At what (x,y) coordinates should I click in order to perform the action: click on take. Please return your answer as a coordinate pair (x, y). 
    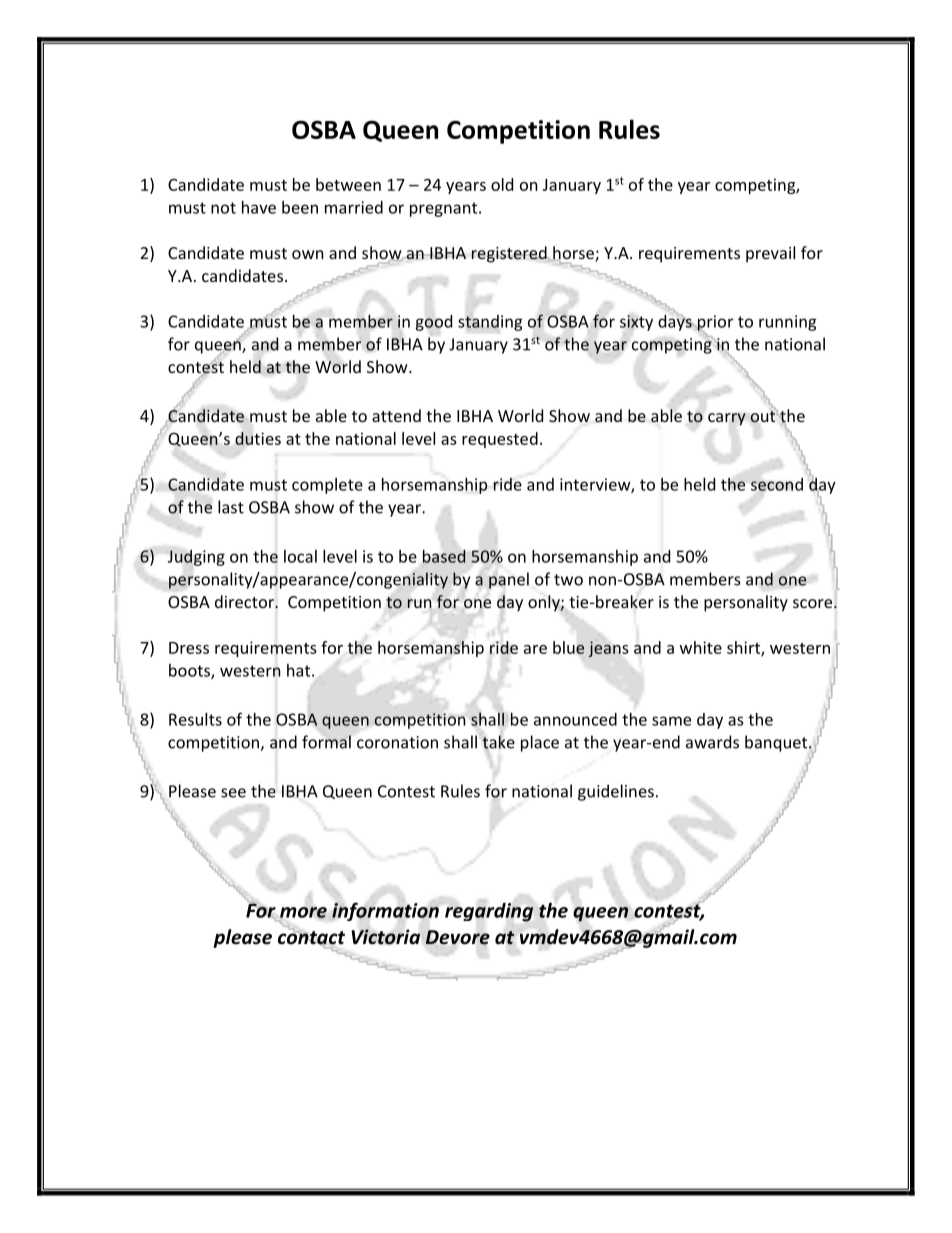
    Looking at the image, I should click on (498, 742).
